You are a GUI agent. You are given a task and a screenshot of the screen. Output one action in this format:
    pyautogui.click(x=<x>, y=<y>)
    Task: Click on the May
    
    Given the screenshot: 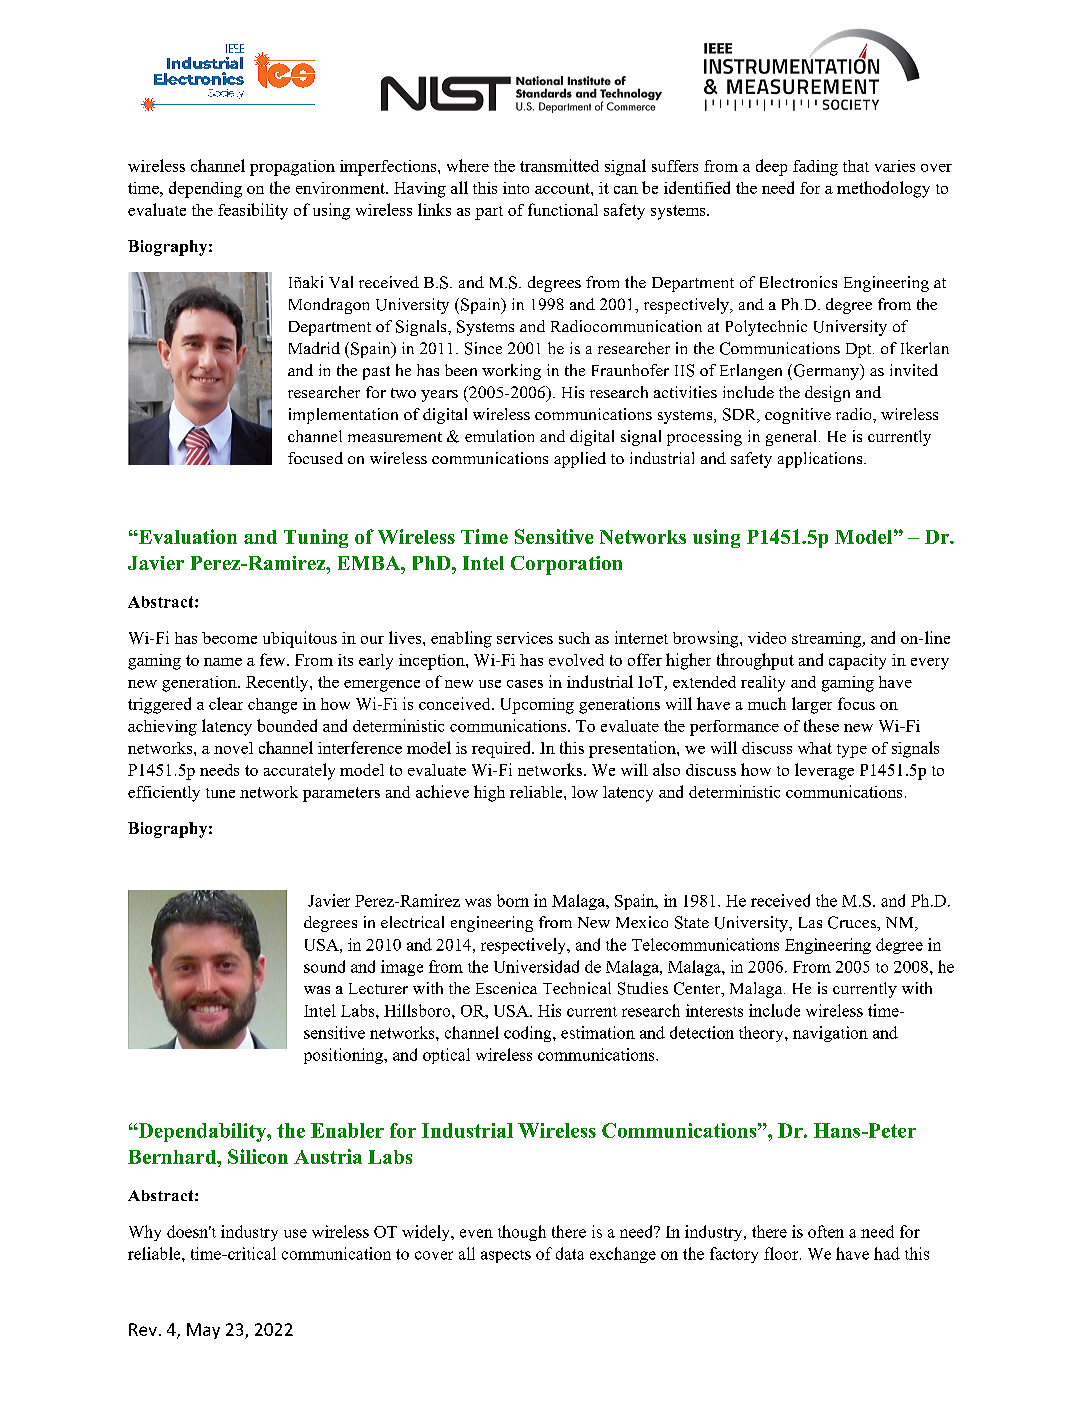 What is the action you would take?
    pyautogui.click(x=203, y=1331)
